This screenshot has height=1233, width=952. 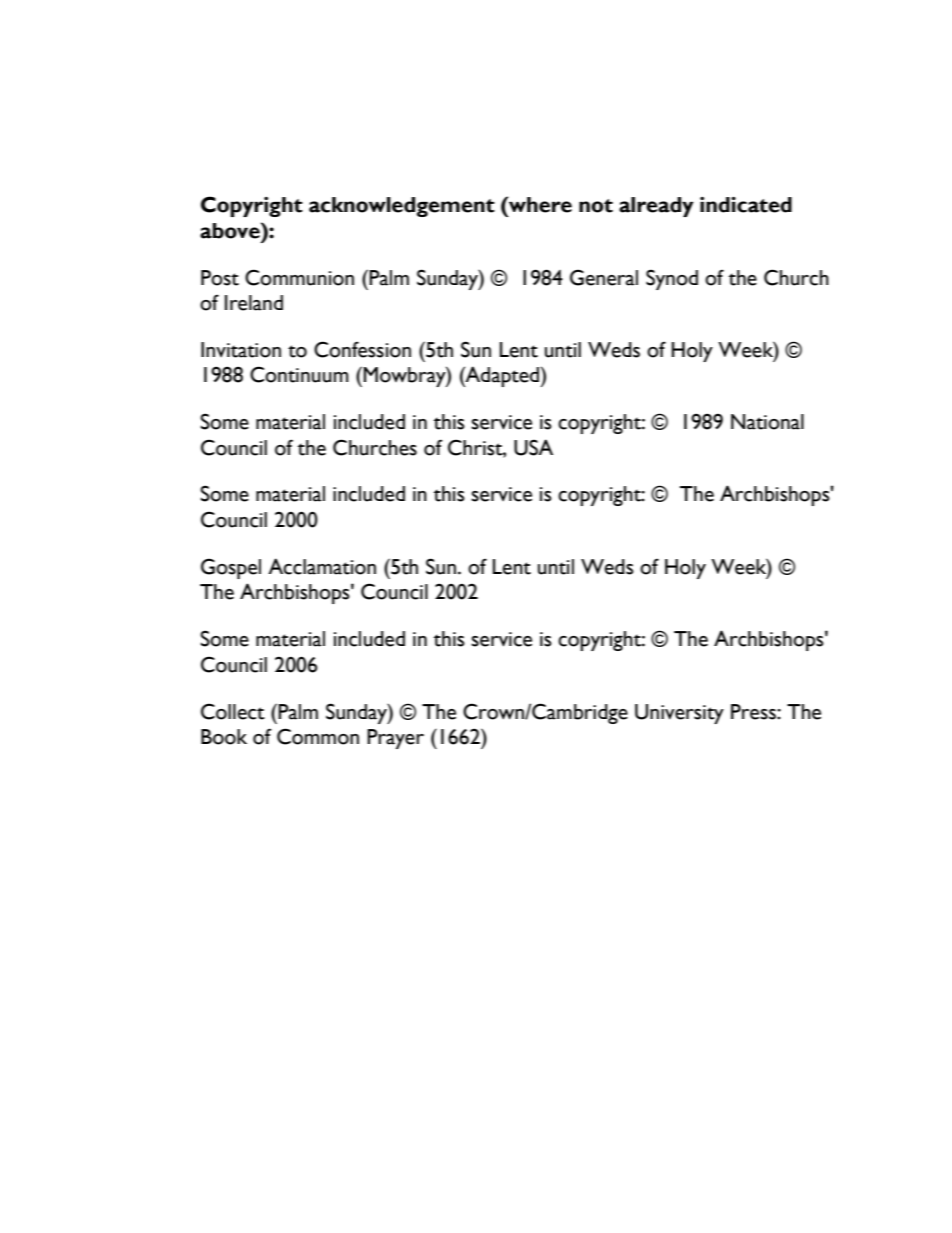 What do you see at coordinates (318, 736) in the screenshot?
I see `Common` at bounding box center [318, 736].
